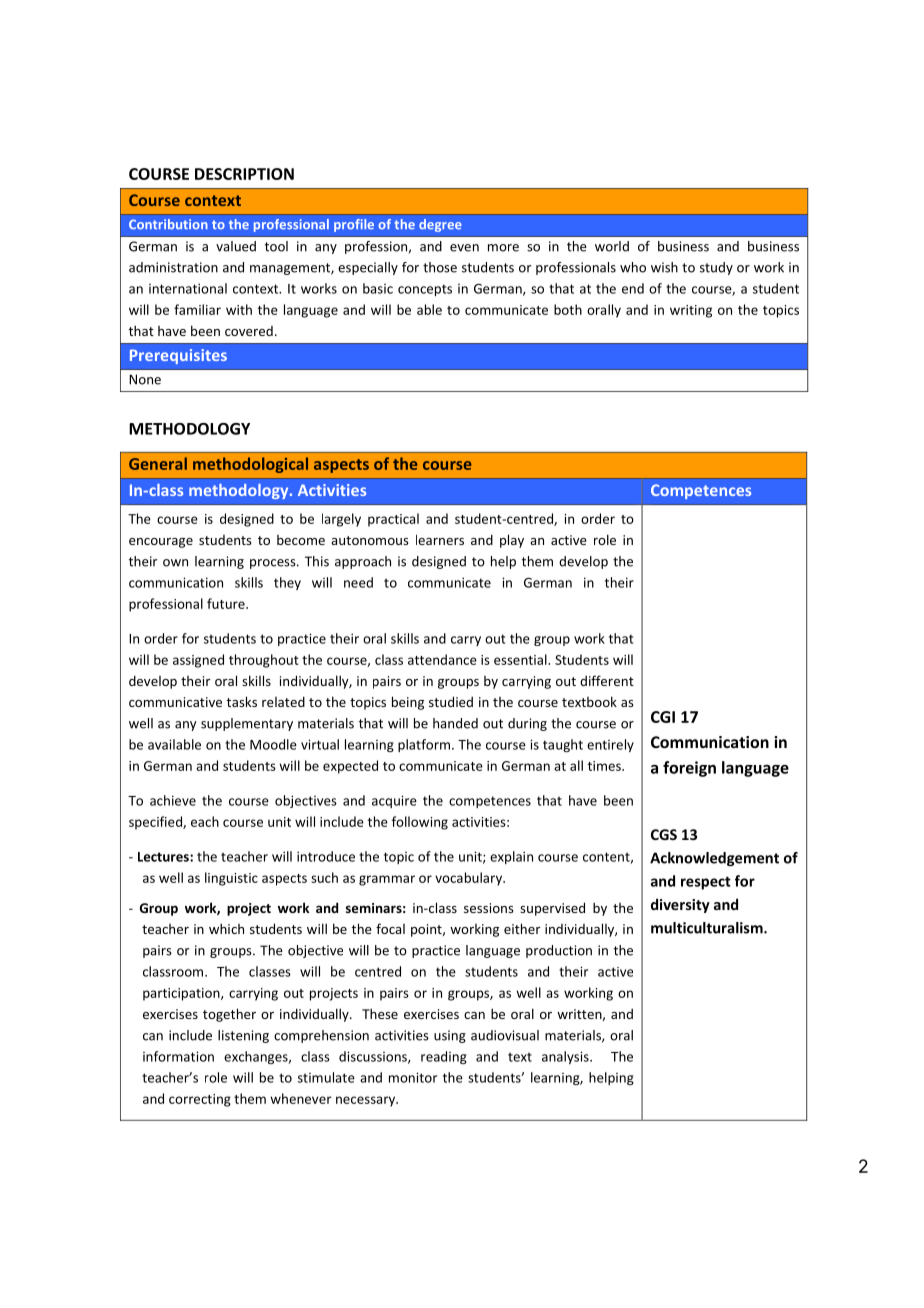 The image size is (924, 1308). I want to click on linguistic, so click(231, 879).
